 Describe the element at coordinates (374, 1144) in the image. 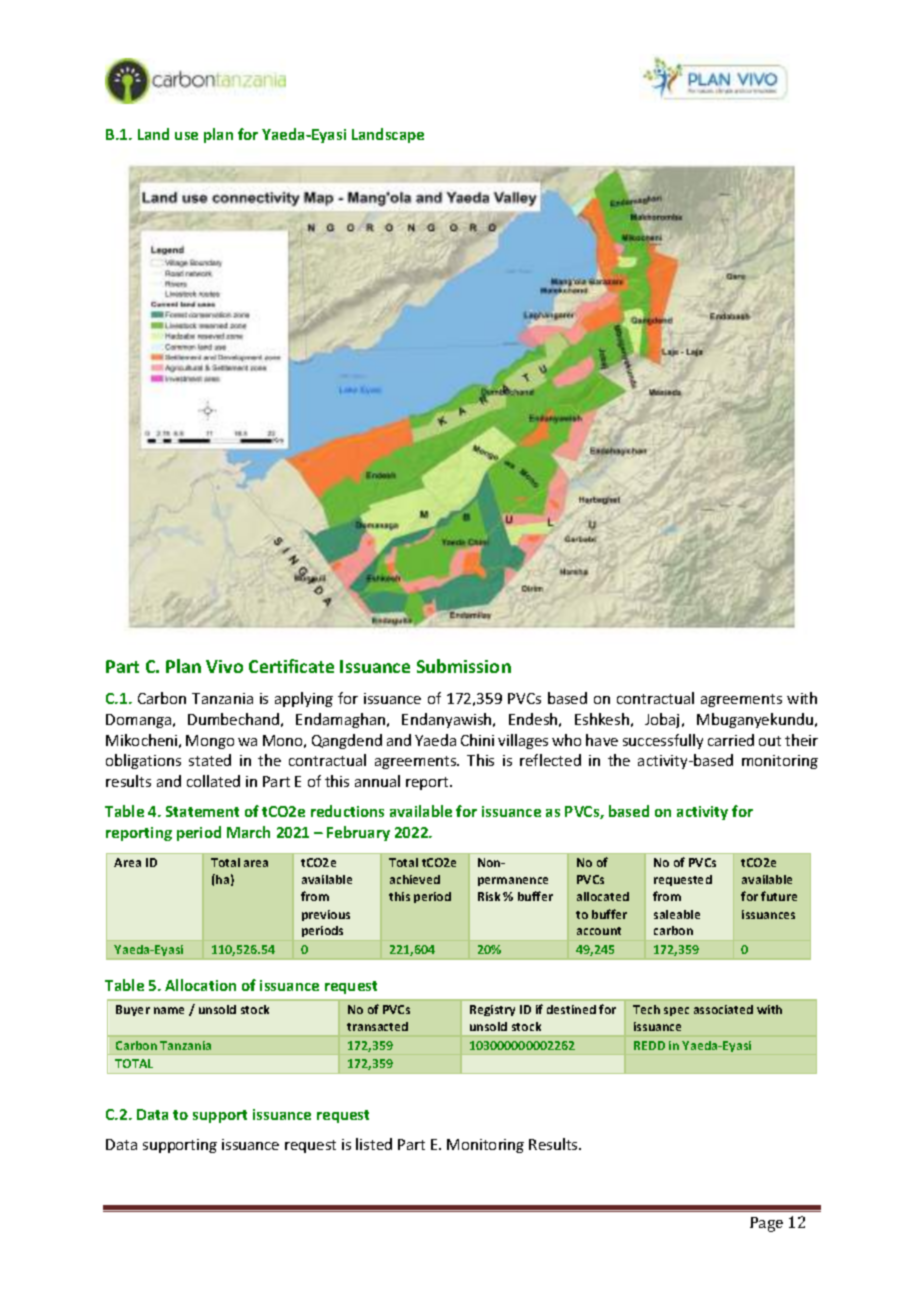

I see `listed` at that location.
